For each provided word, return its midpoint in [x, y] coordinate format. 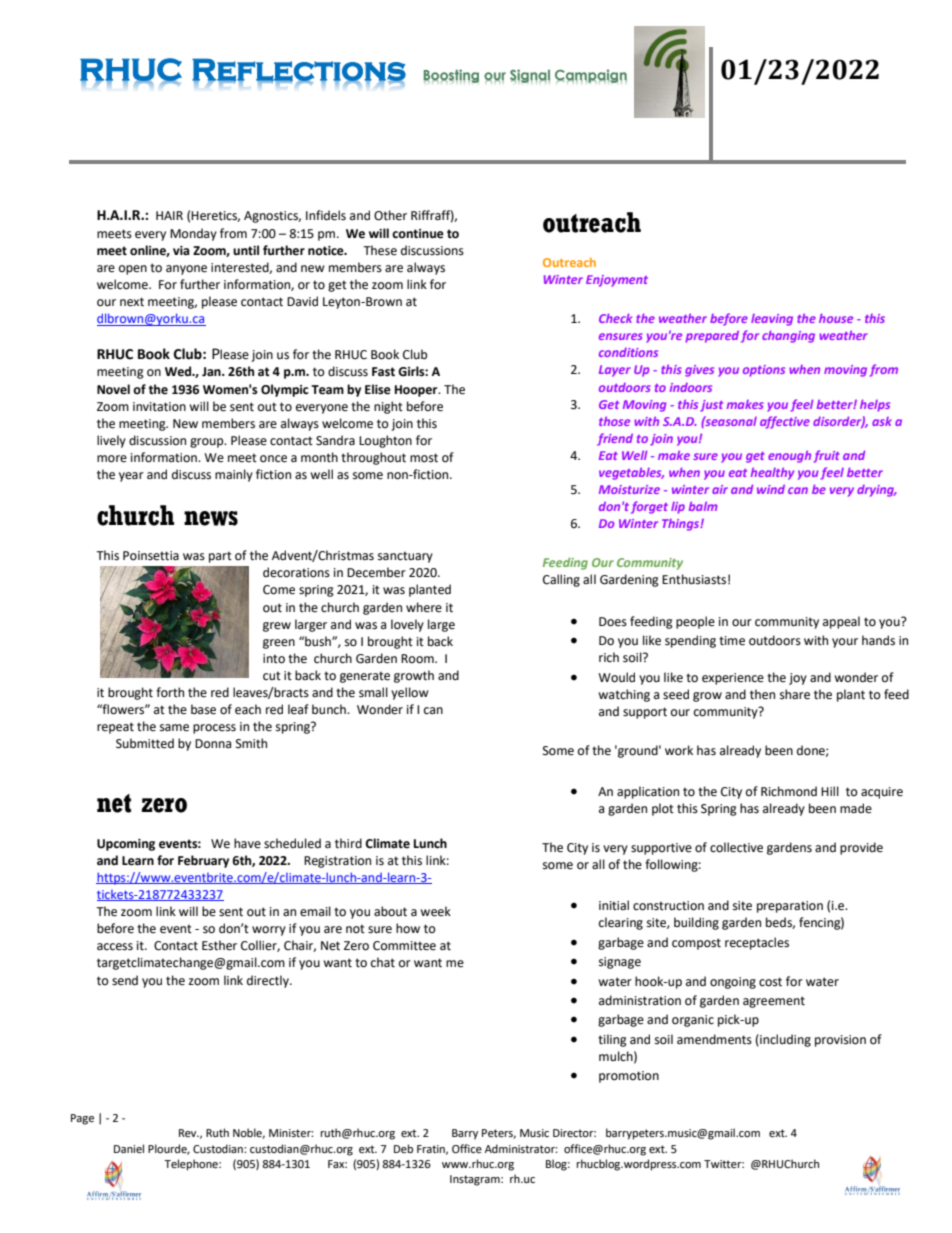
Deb [403, 1148]
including [784, 1040]
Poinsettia [151, 556]
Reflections [299, 70]
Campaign [591, 76]
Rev [189, 1133]
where [424, 607]
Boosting [451, 76]
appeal [841, 622]
